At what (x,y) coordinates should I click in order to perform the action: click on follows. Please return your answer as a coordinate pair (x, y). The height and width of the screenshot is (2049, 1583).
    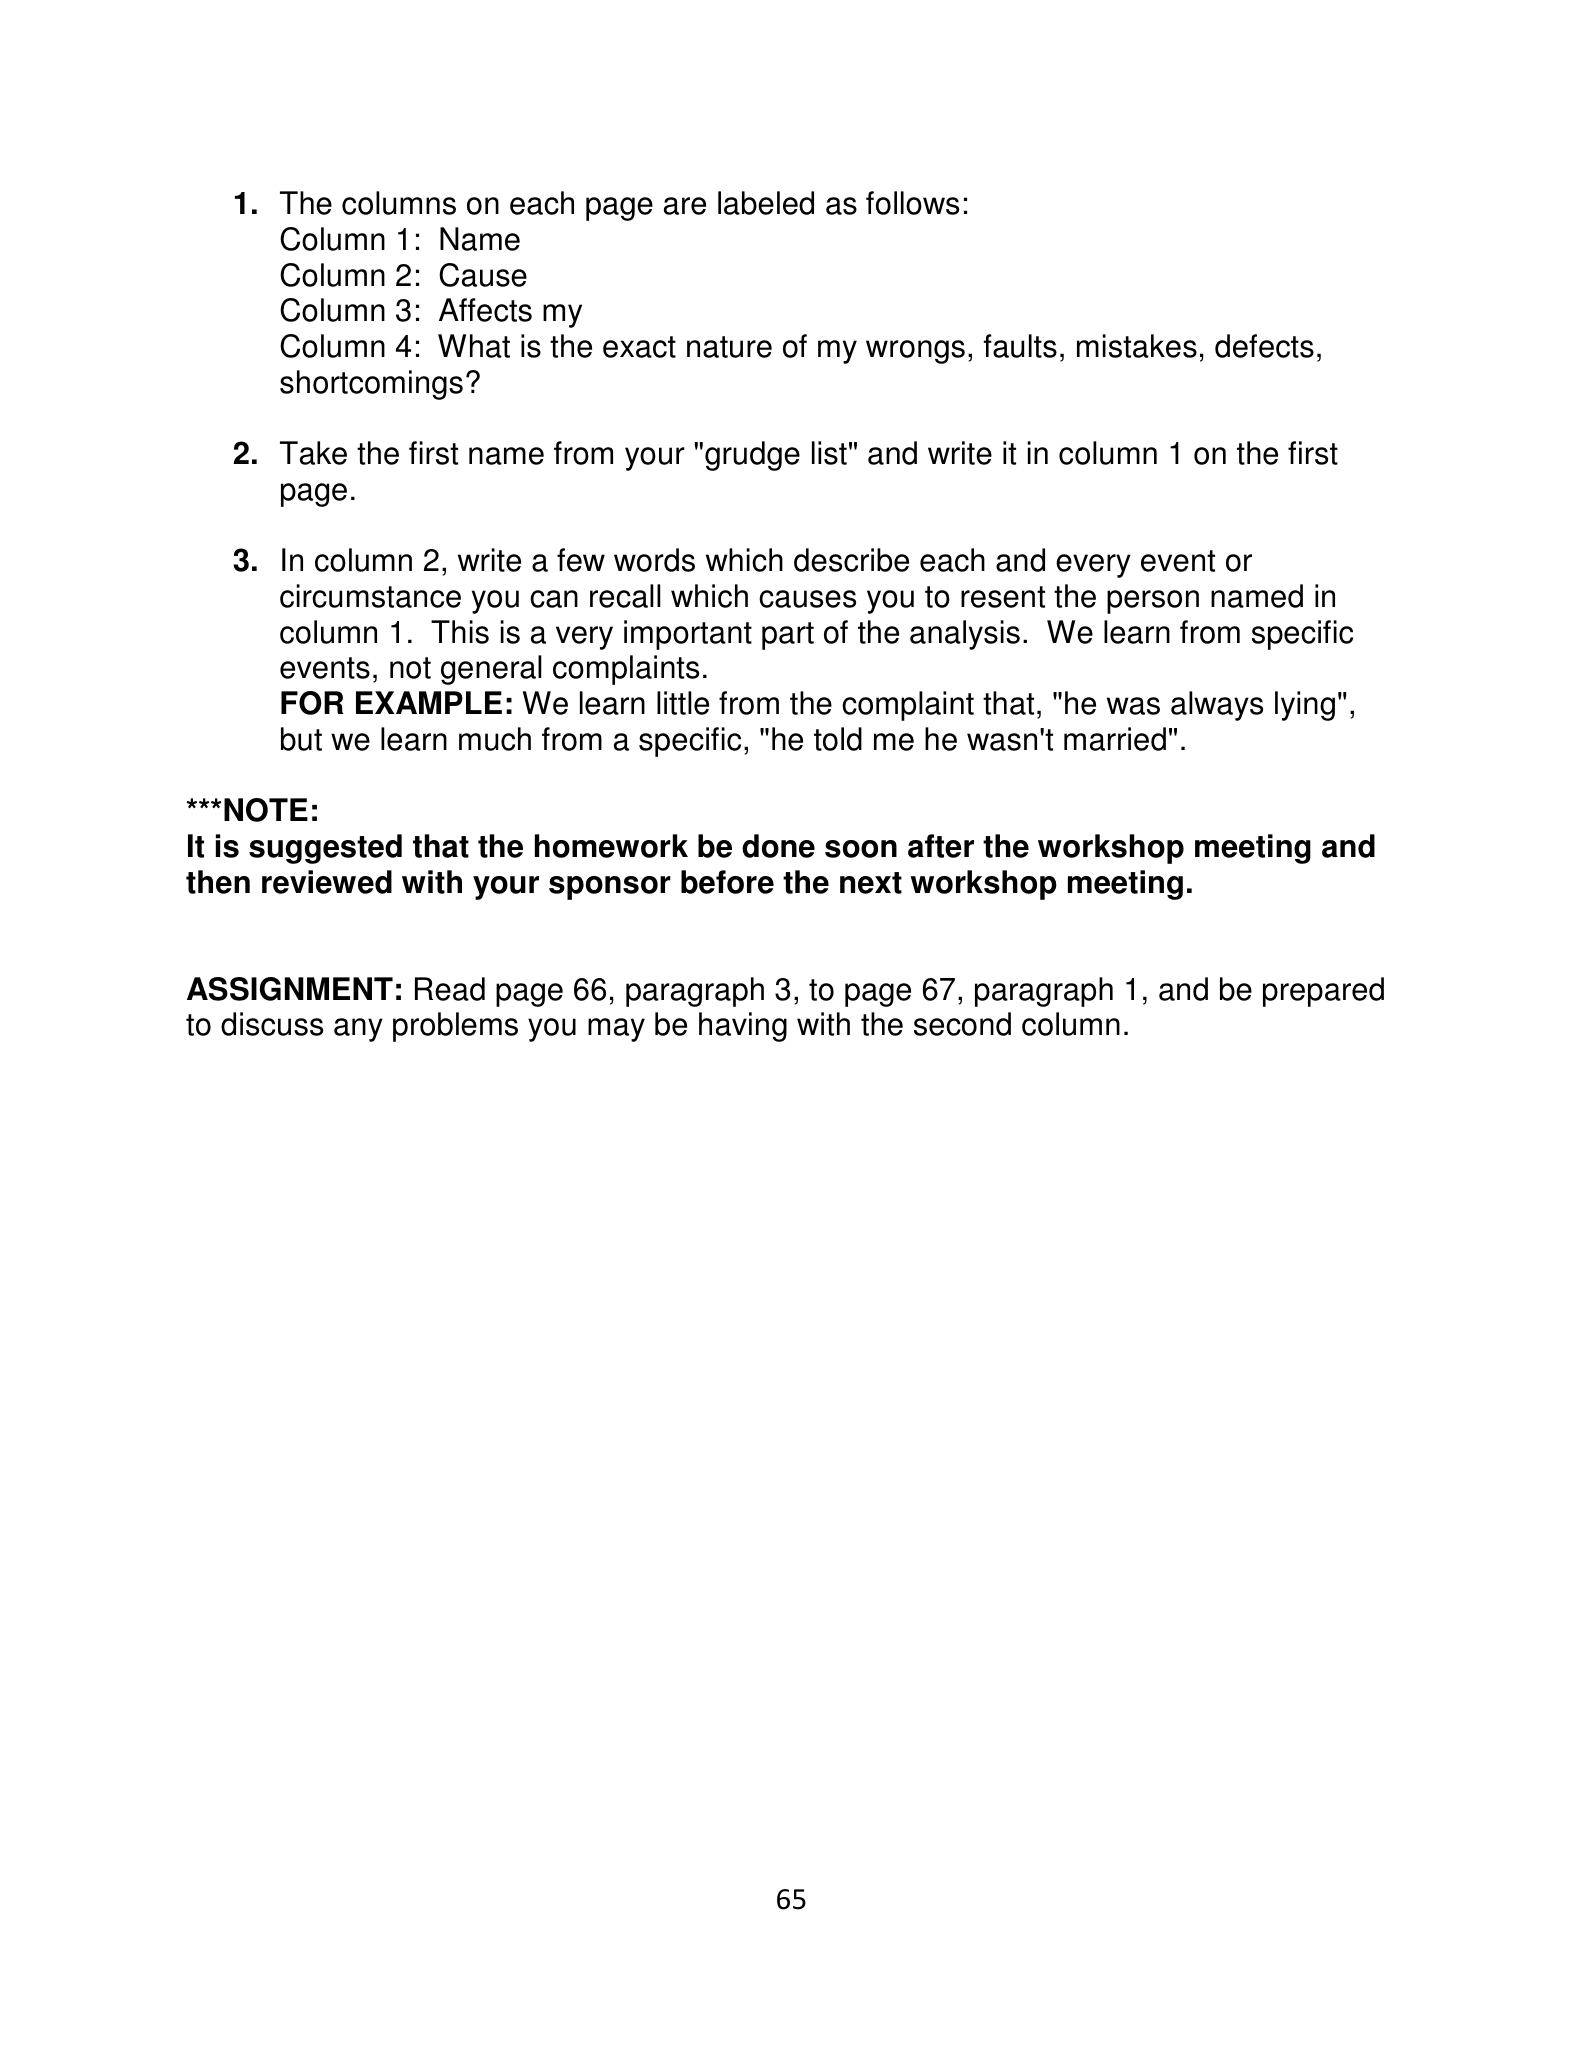
    Looking at the image, I should click on (912, 203).
